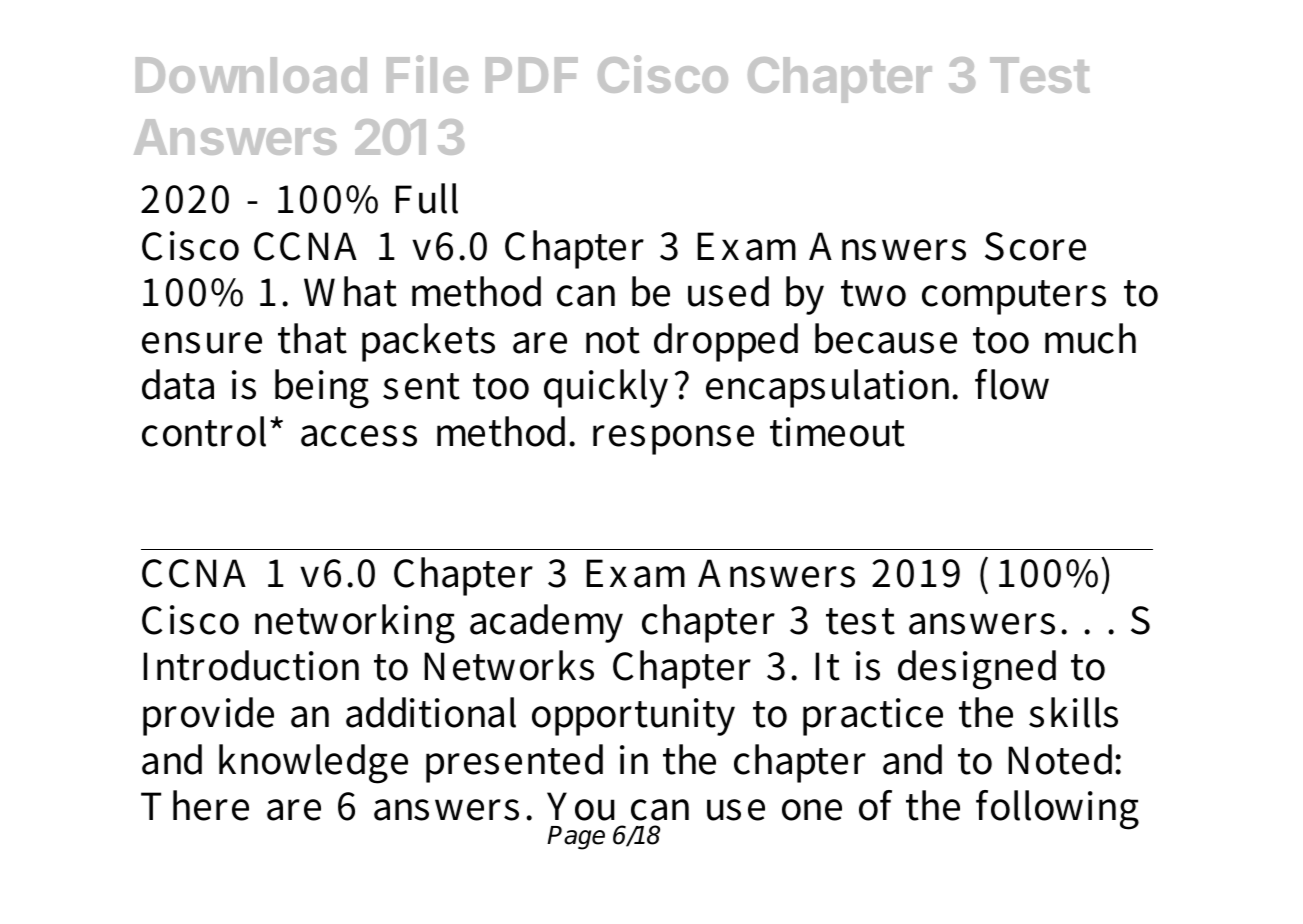 The image size is (1303, 924). What do you see at coordinates (312, 338) in the page?
I see `that` at bounding box center [312, 338].
